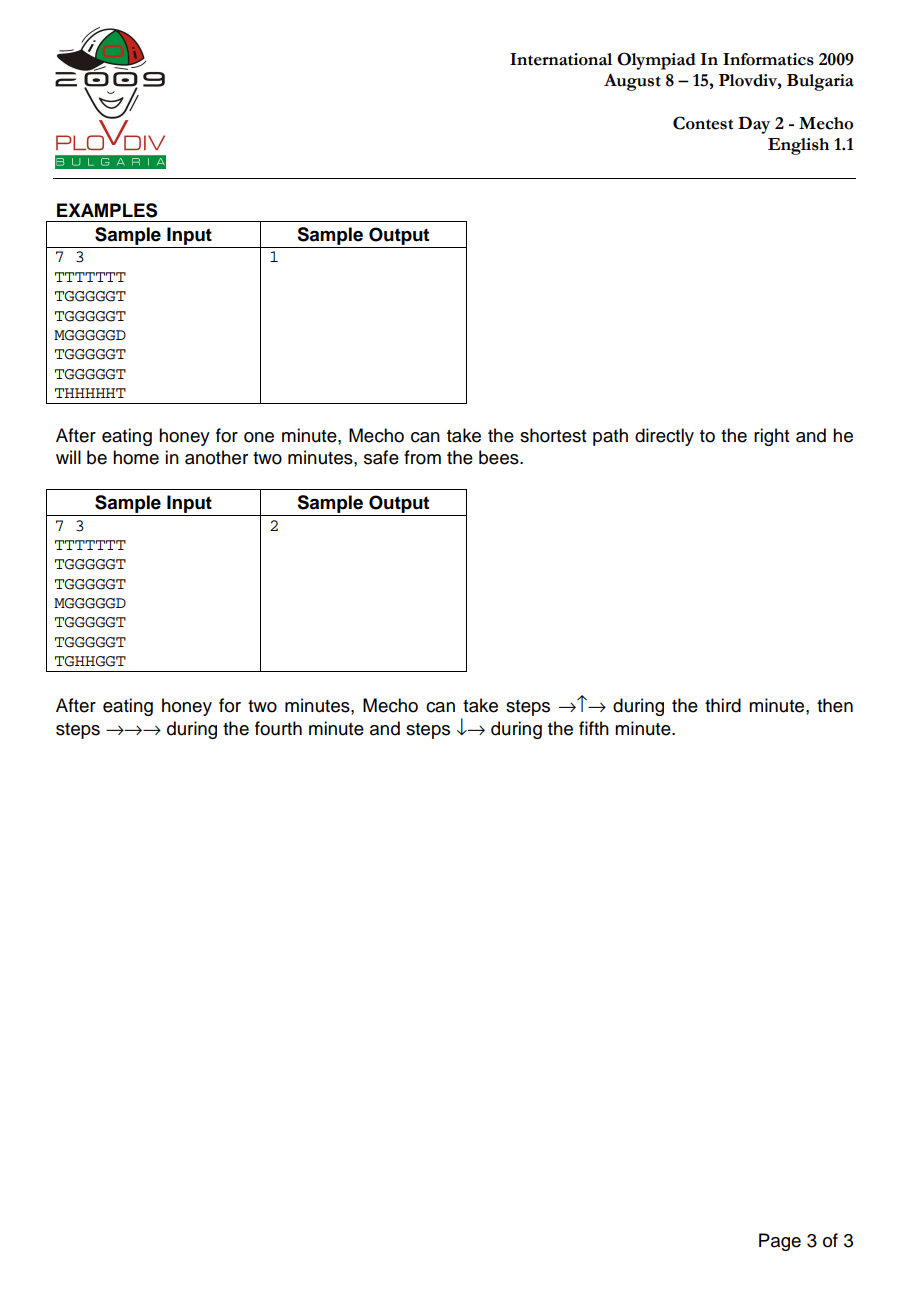 This screenshot has width=924, height=1308. What do you see at coordinates (723, 705) in the screenshot?
I see `third` at bounding box center [723, 705].
